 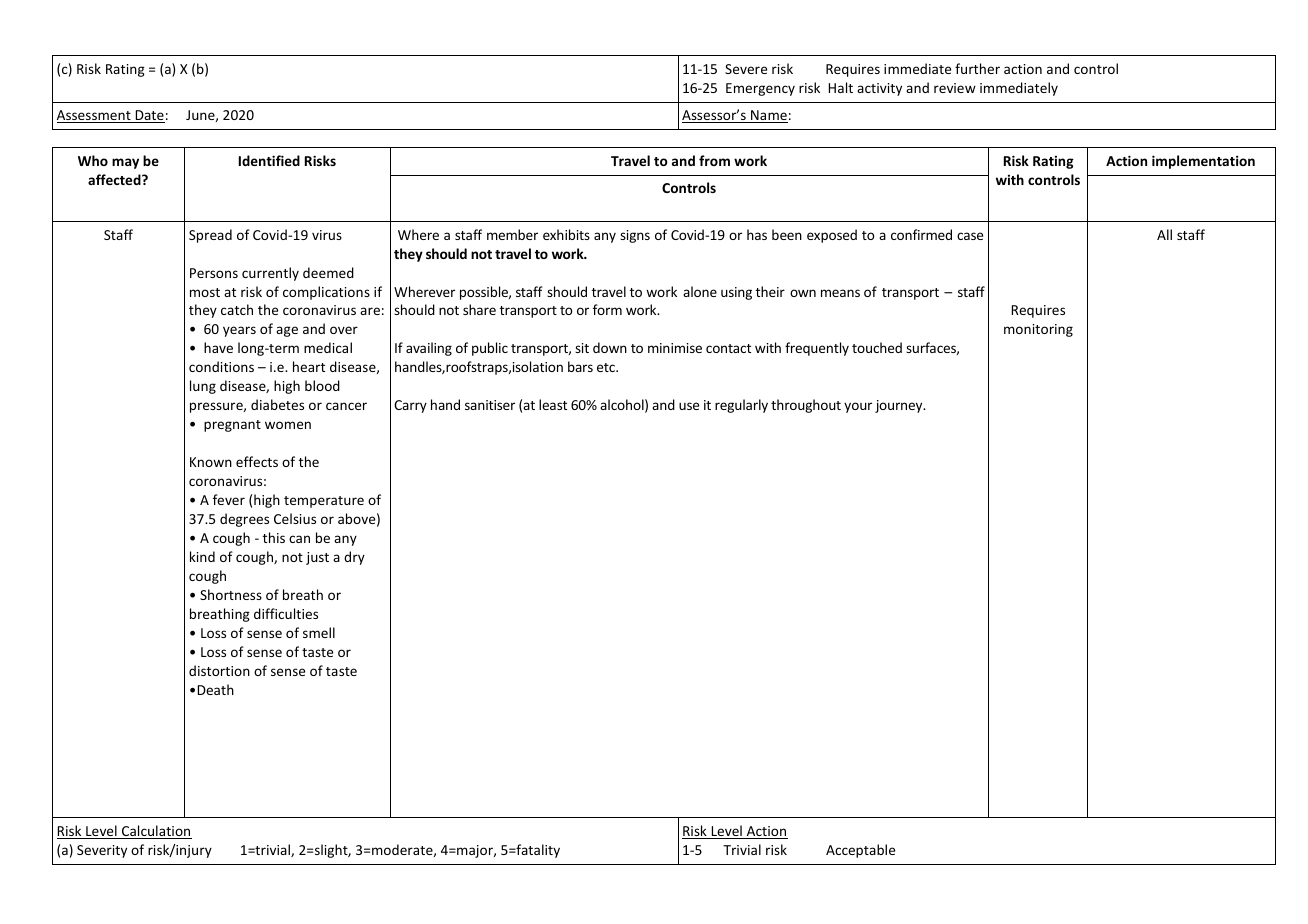 What do you see at coordinates (900, 406) in the screenshot?
I see `journey` at bounding box center [900, 406].
